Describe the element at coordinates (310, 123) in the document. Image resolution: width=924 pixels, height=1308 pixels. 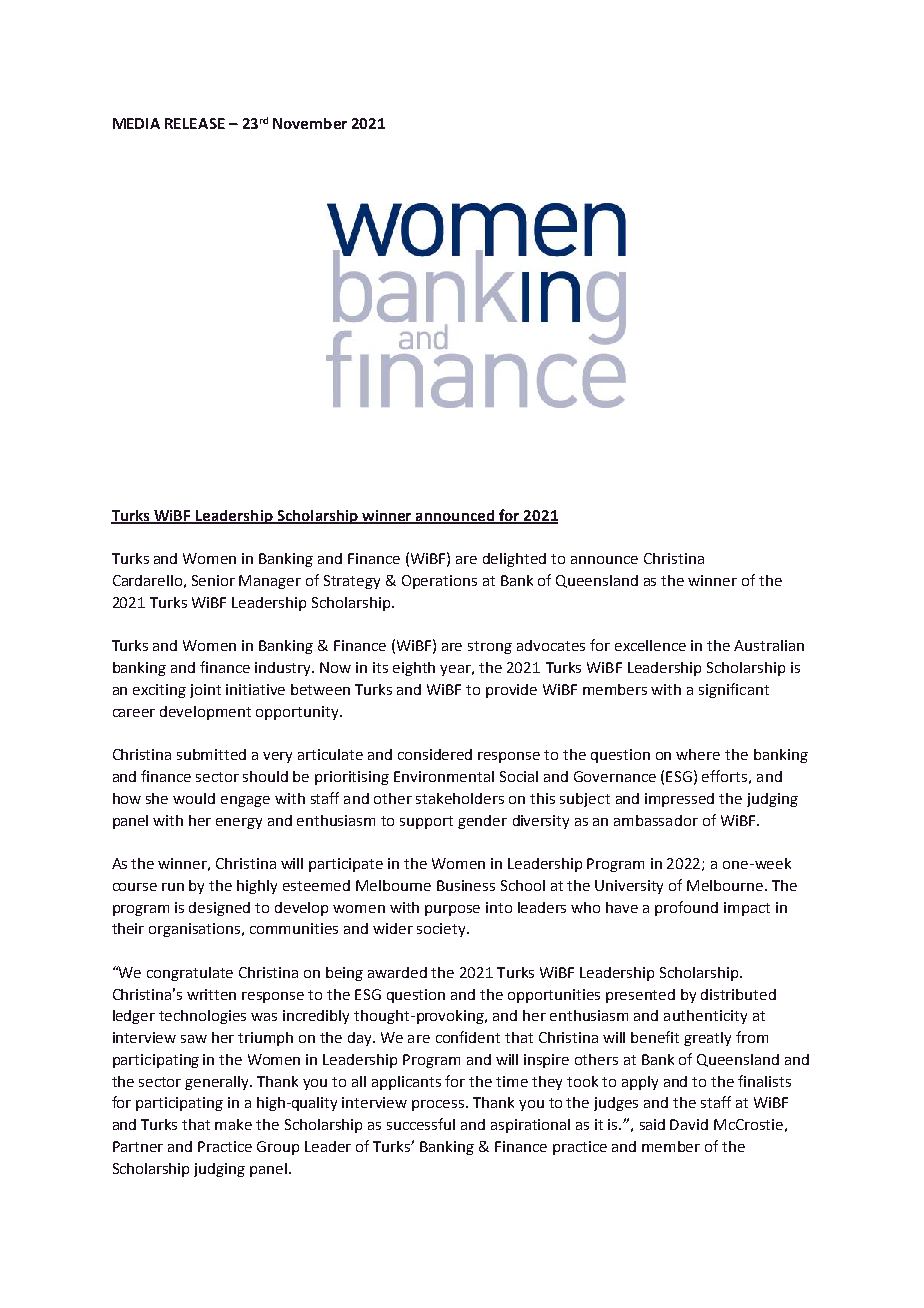
I see `November` at that location.
